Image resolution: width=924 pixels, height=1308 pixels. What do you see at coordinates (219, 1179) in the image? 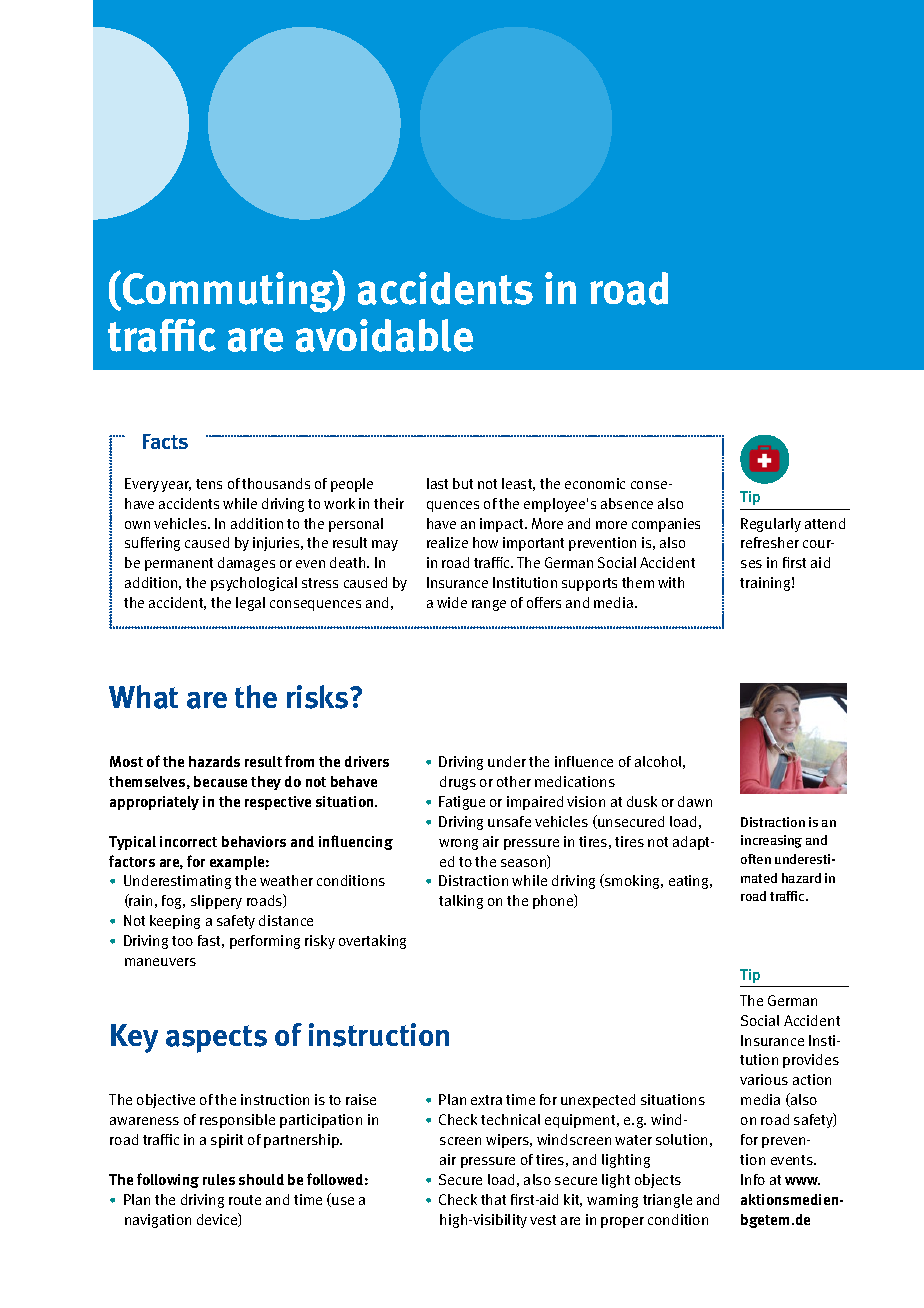
I see `rules` at bounding box center [219, 1179].
